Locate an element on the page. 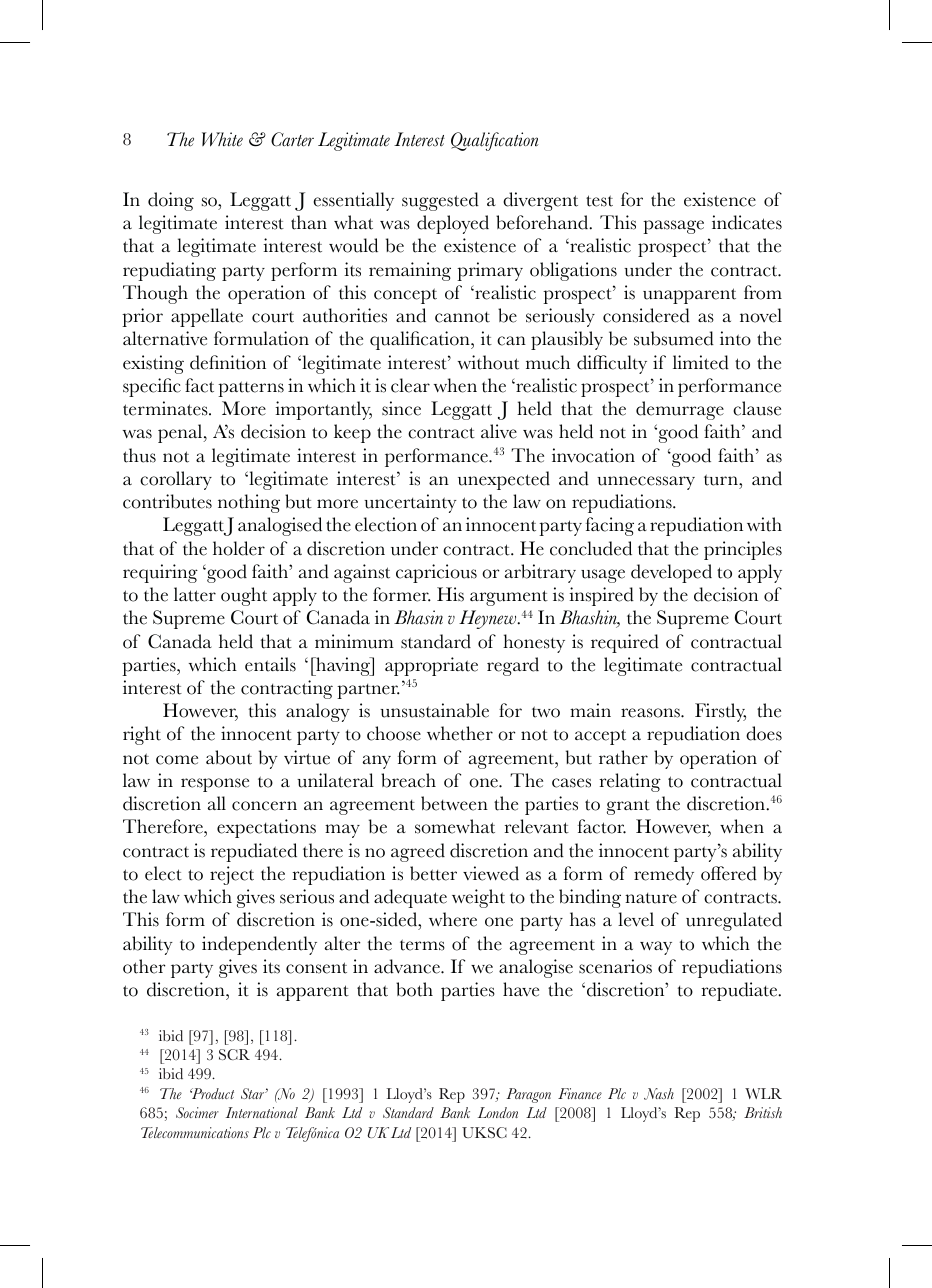 The height and width of the document is (1288, 932). passage is located at coordinates (673, 227).
